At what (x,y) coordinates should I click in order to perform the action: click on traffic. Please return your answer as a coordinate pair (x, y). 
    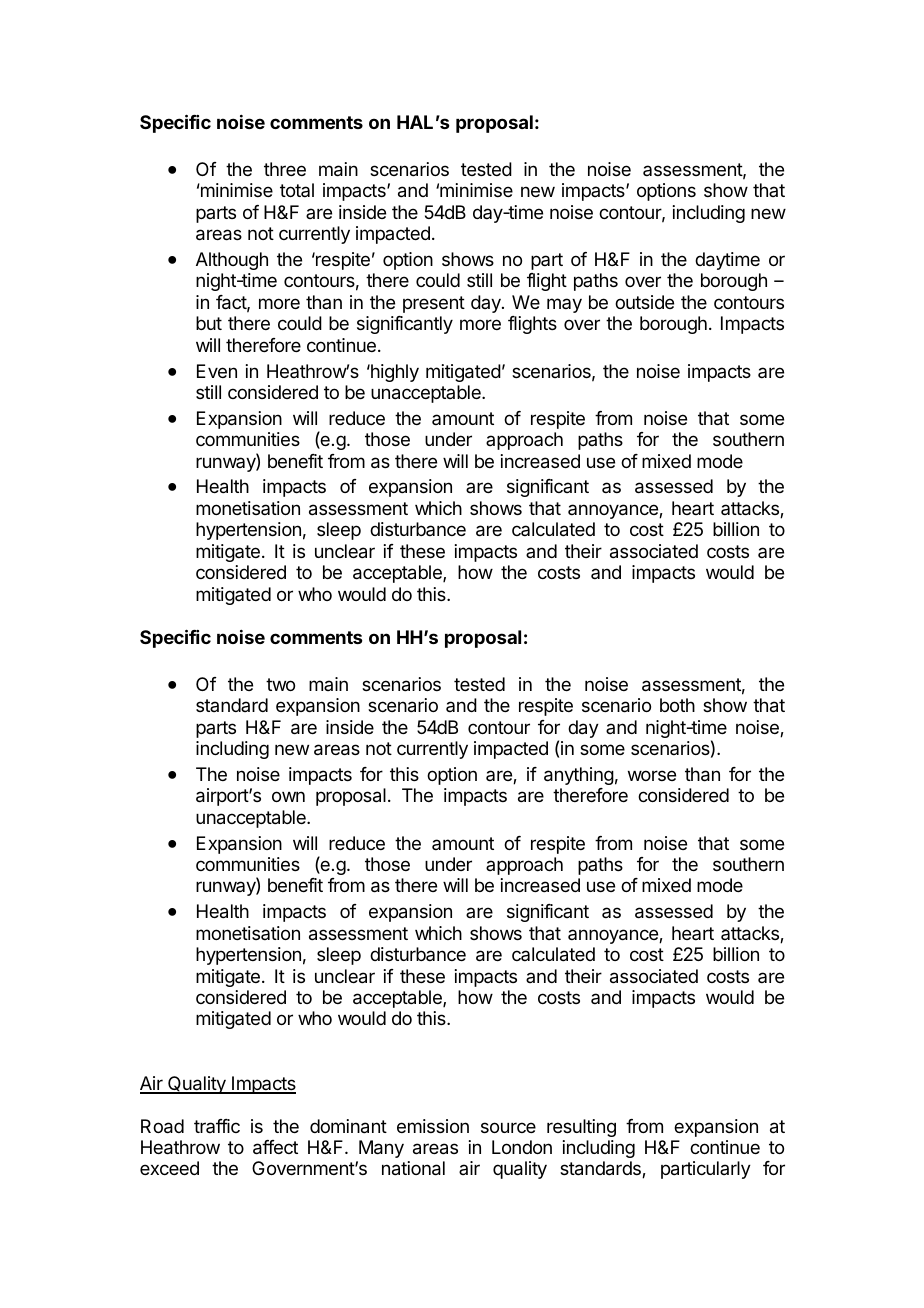
    Looking at the image, I should click on (217, 1126).
